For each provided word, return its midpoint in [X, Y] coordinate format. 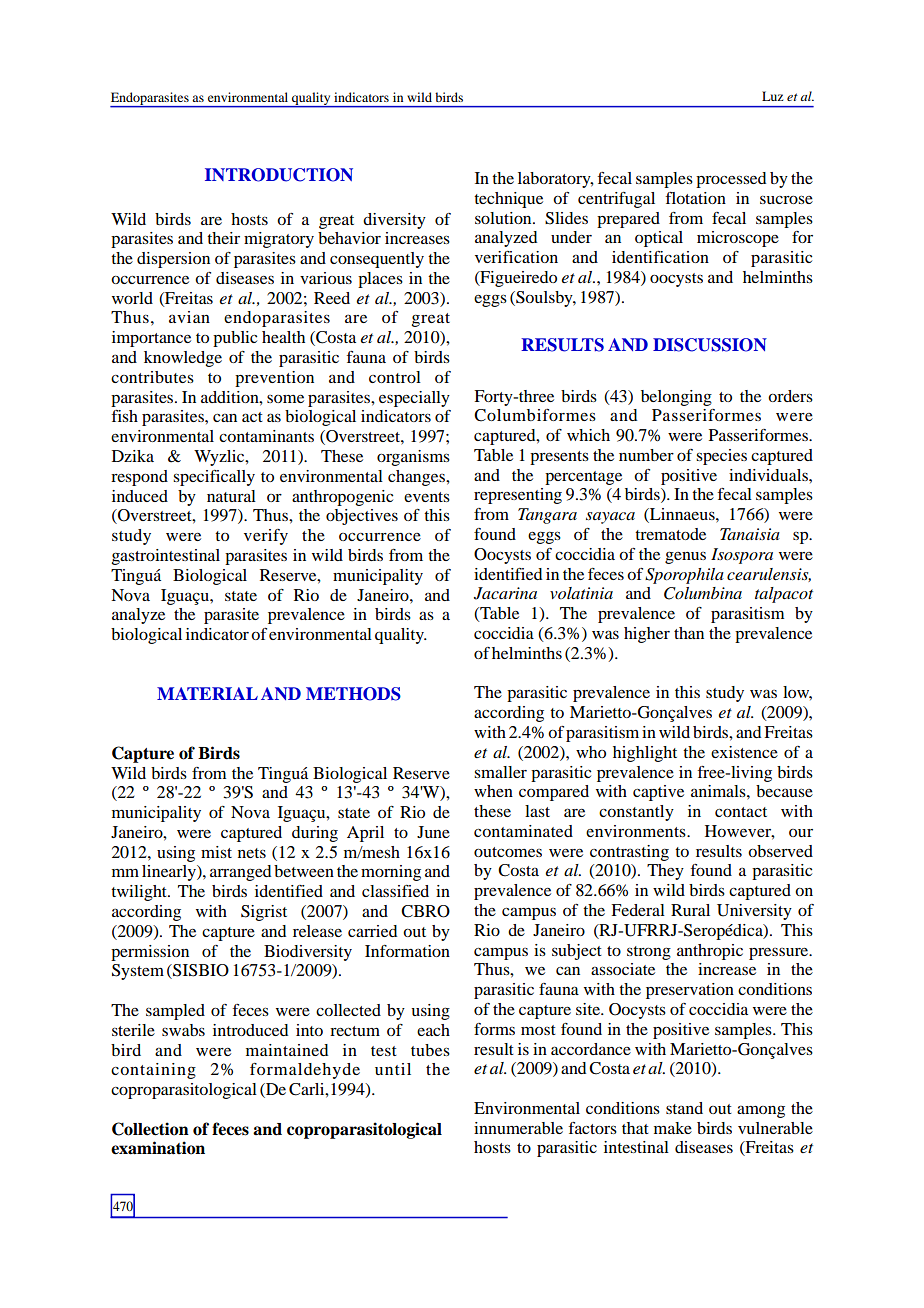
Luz [772, 96]
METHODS [353, 694]
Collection [150, 1129]
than [689, 633]
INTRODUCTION [279, 175]
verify [266, 537]
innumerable [518, 1128]
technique [508, 200]
